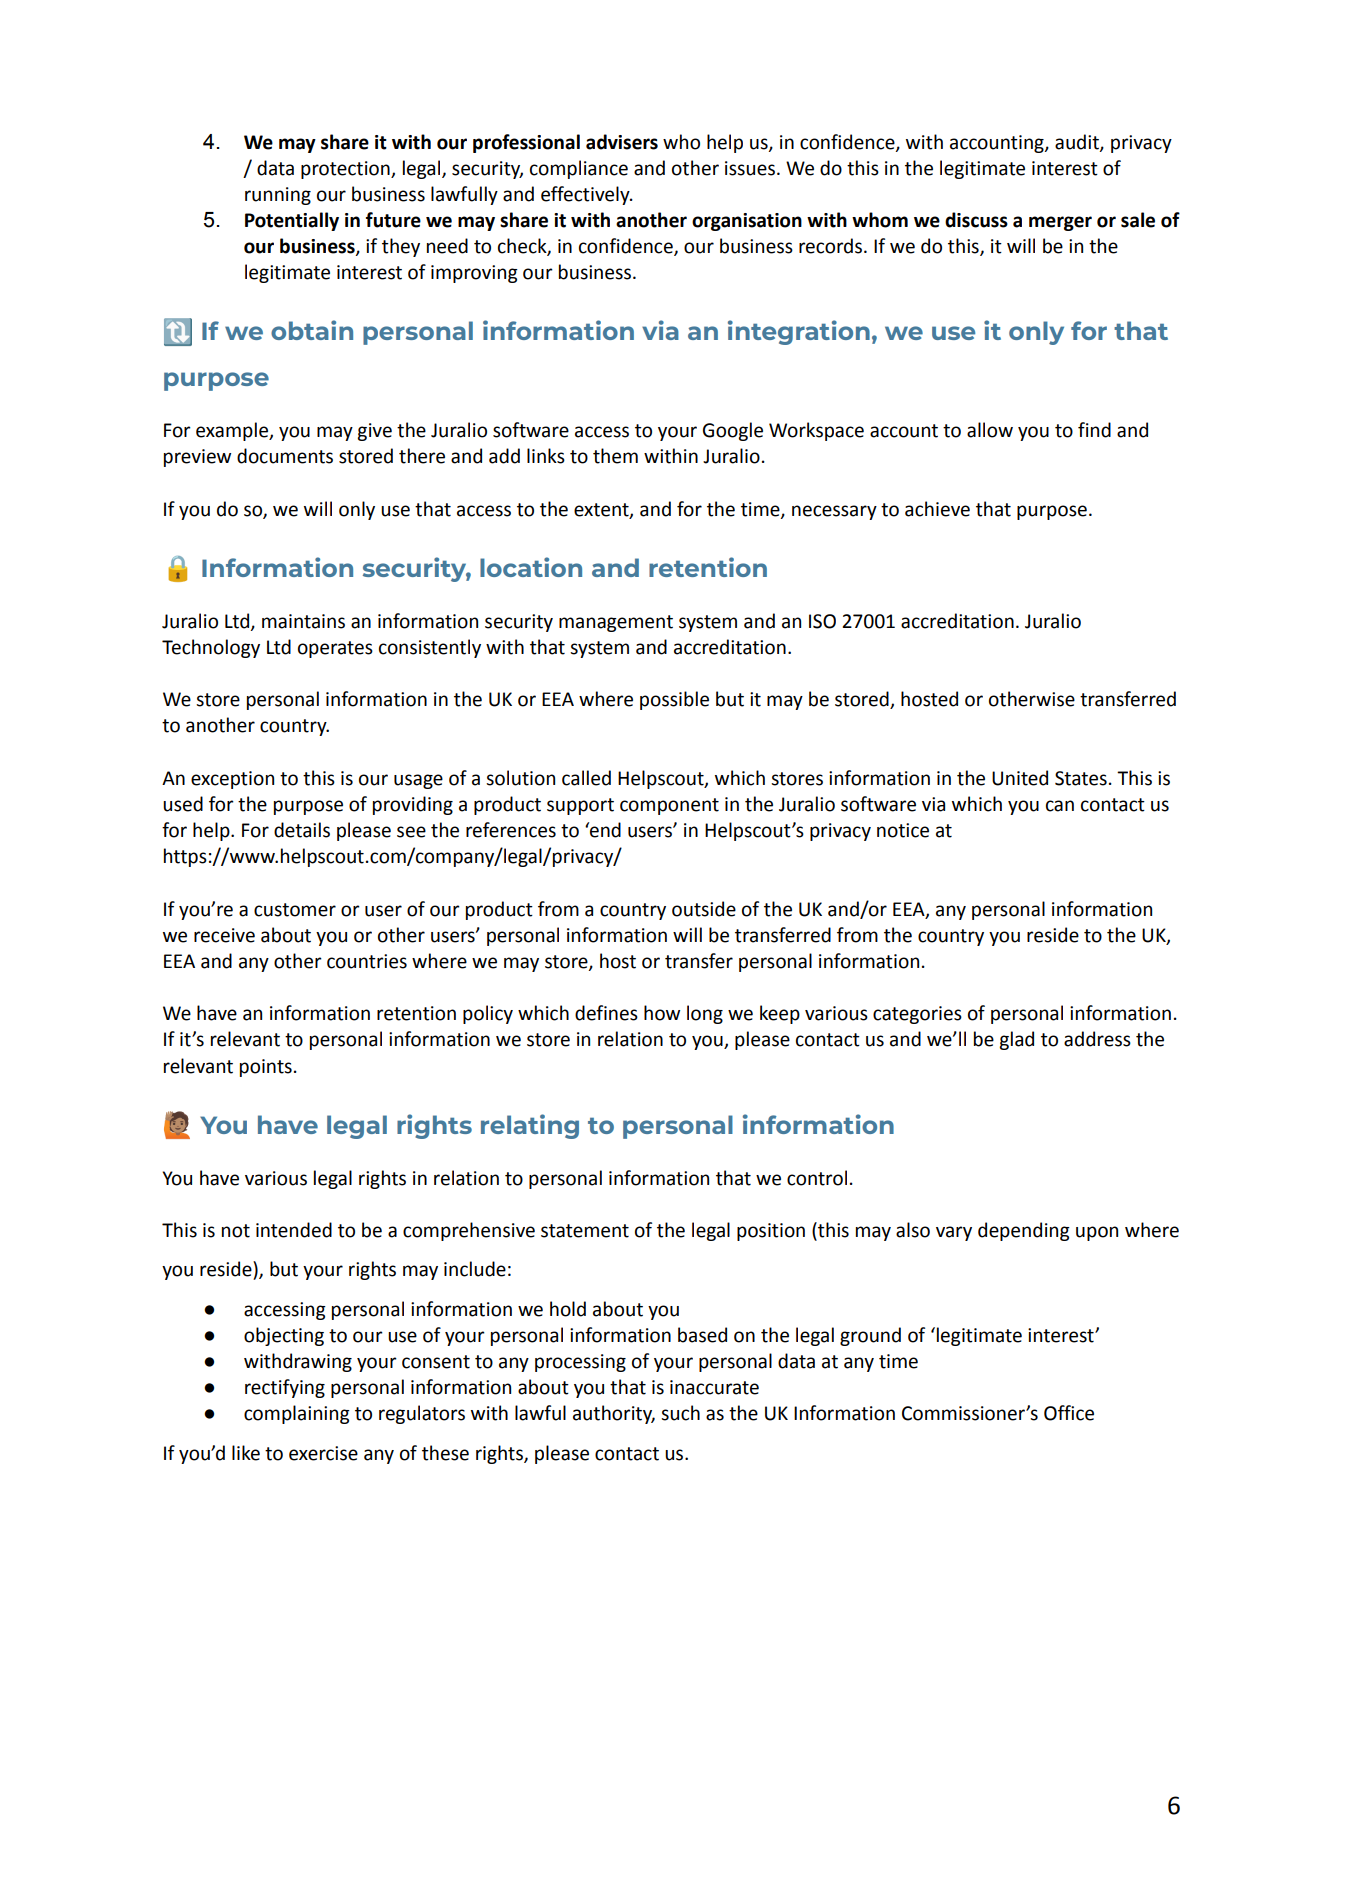 The height and width of the image is (1900, 1345). What do you see at coordinates (1060, 806) in the image?
I see `can` at bounding box center [1060, 806].
